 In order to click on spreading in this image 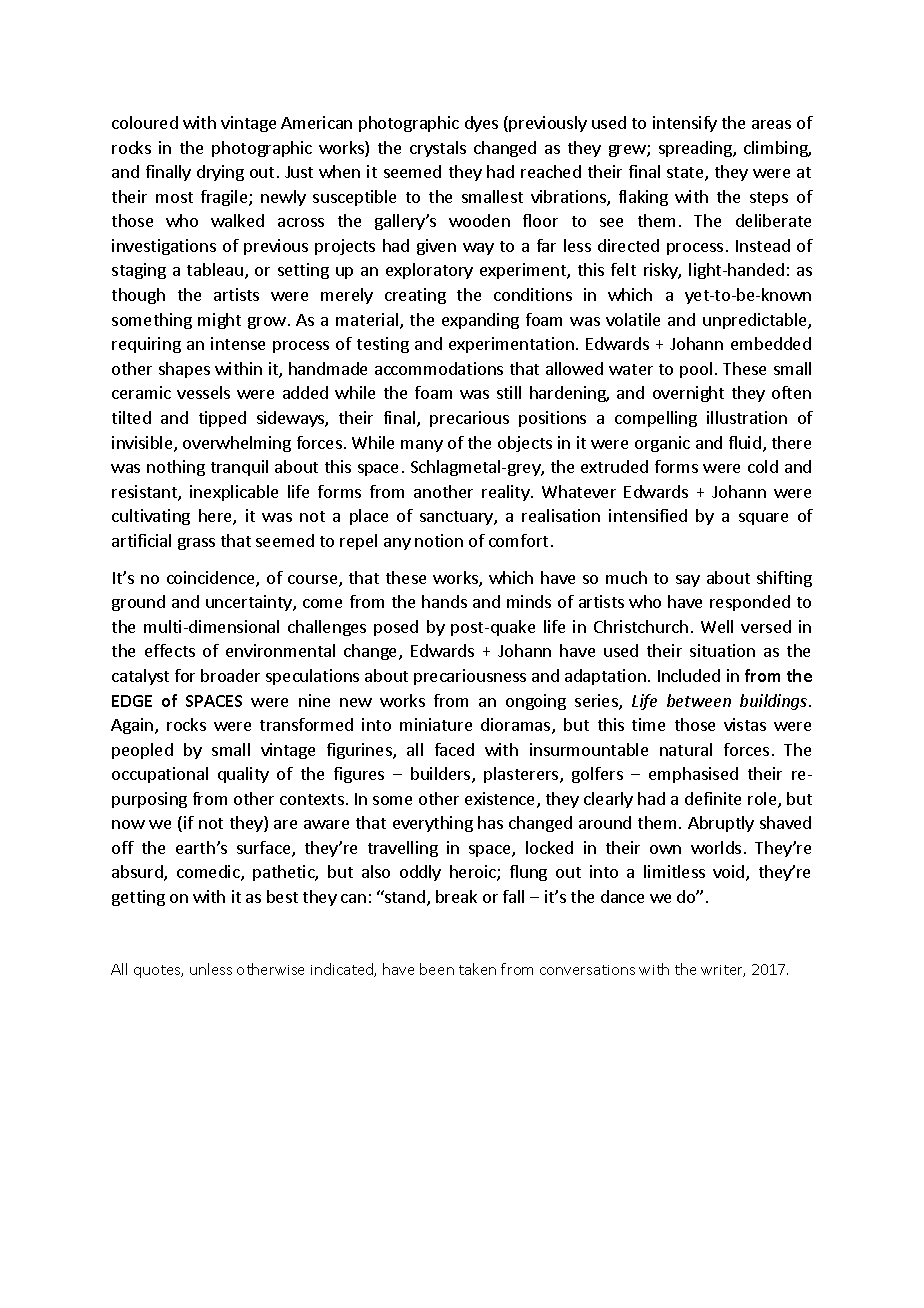, I will do `click(696, 149)`.
